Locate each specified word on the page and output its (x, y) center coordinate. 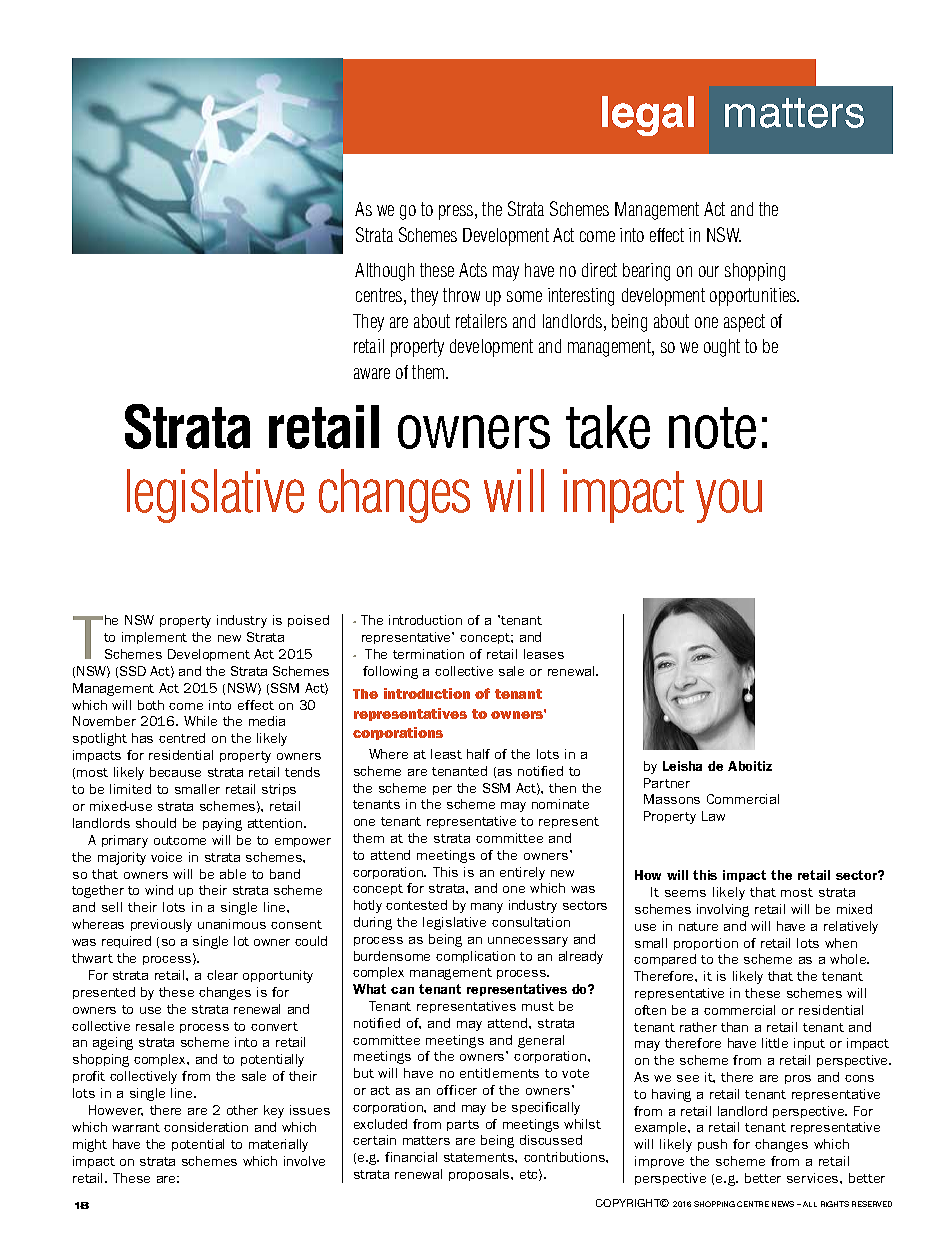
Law (713, 816)
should (156, 823)
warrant (136, 1127)
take (608, 427)
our (709, 271)
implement (154, 638)
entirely (522, 873)
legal (648, 116)
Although (384, 272)
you (729, 501)
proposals (480, 1175)
